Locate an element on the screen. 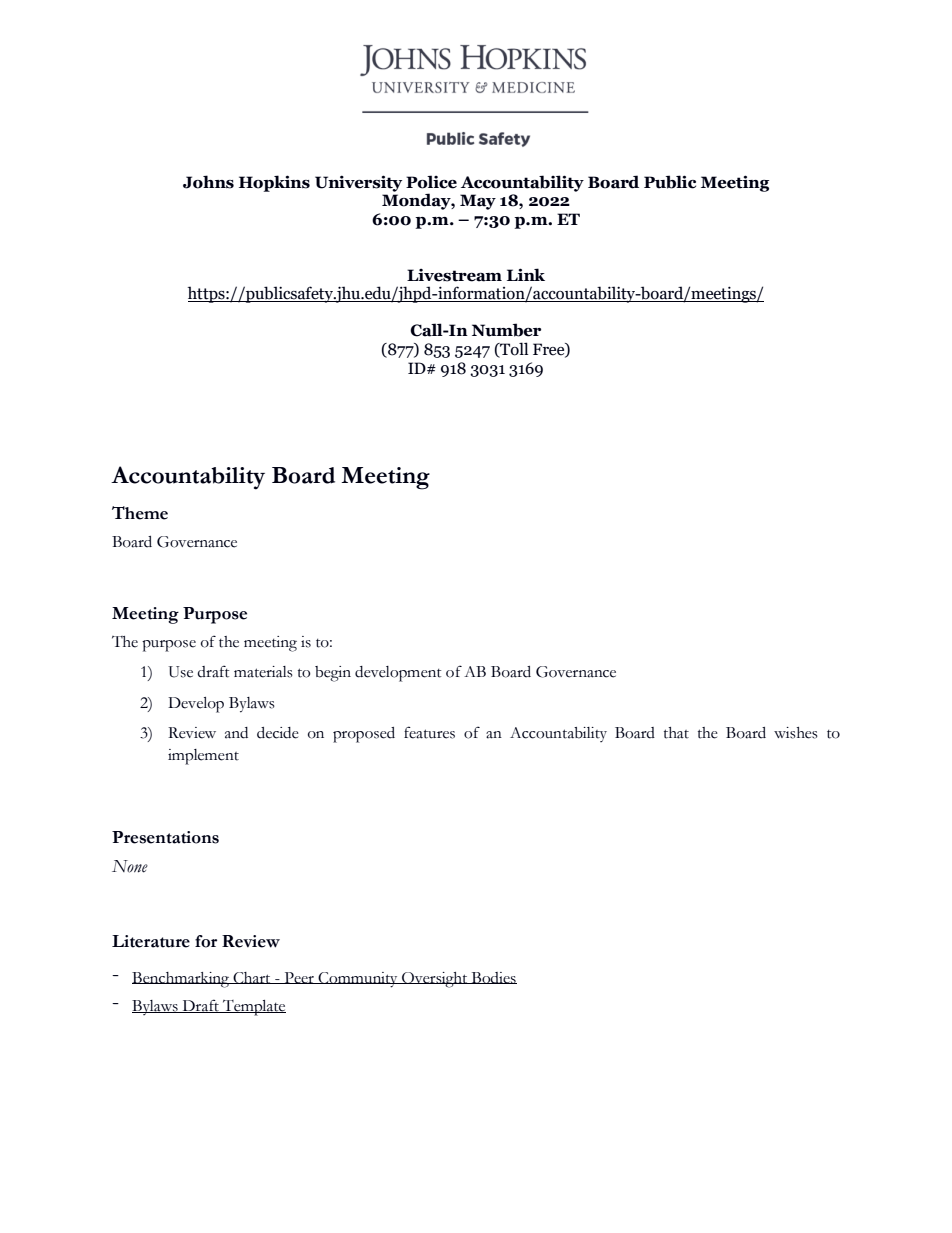  May is located at coordinates (478, 202).
